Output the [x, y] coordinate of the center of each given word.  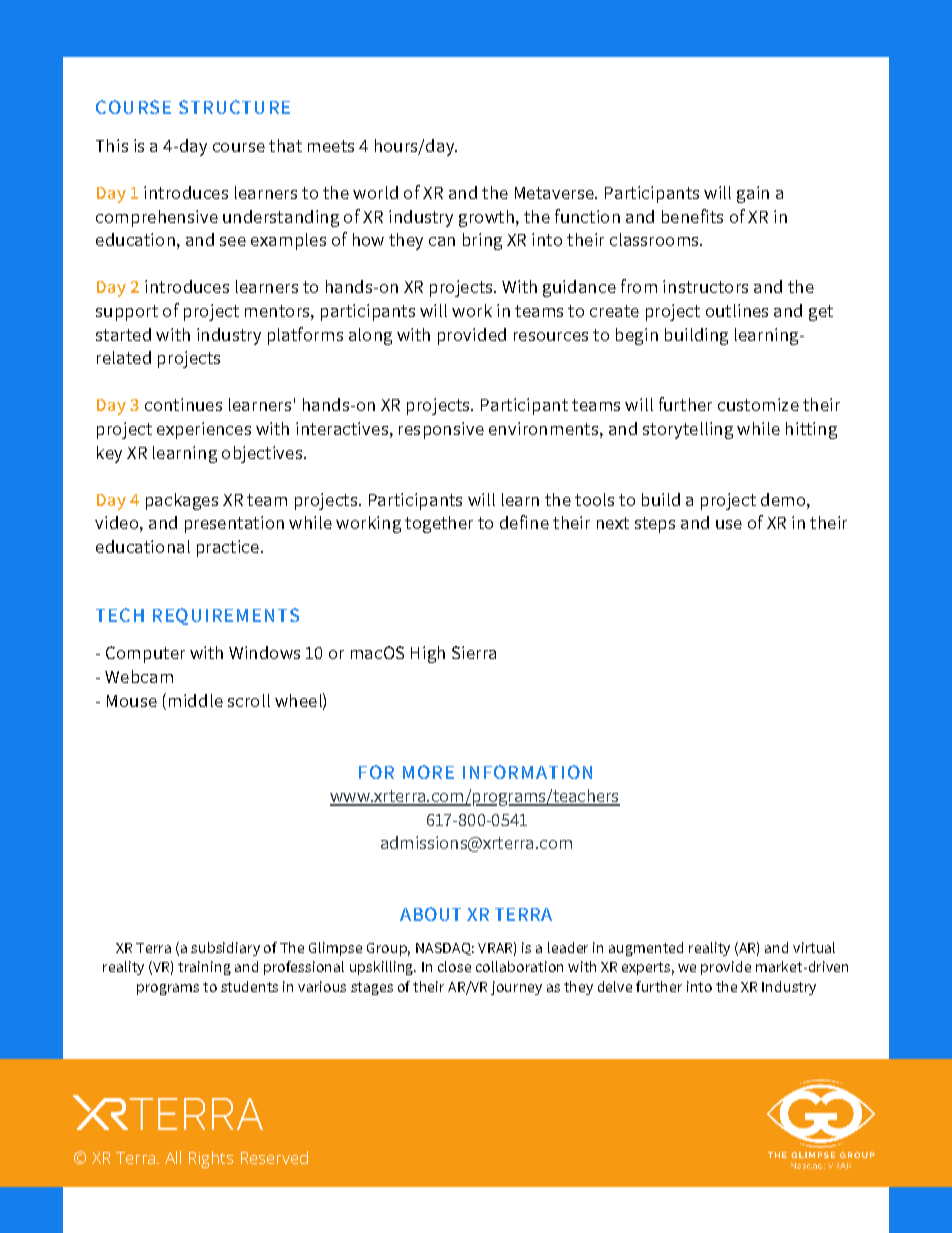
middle [196, 700]
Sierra [474, 652]
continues [183, 404]
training [204, 968]
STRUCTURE [234, 107]
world [375, 192]
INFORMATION [527, 772]
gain [753, 194]
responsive [441, 430]
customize [758, 404]
